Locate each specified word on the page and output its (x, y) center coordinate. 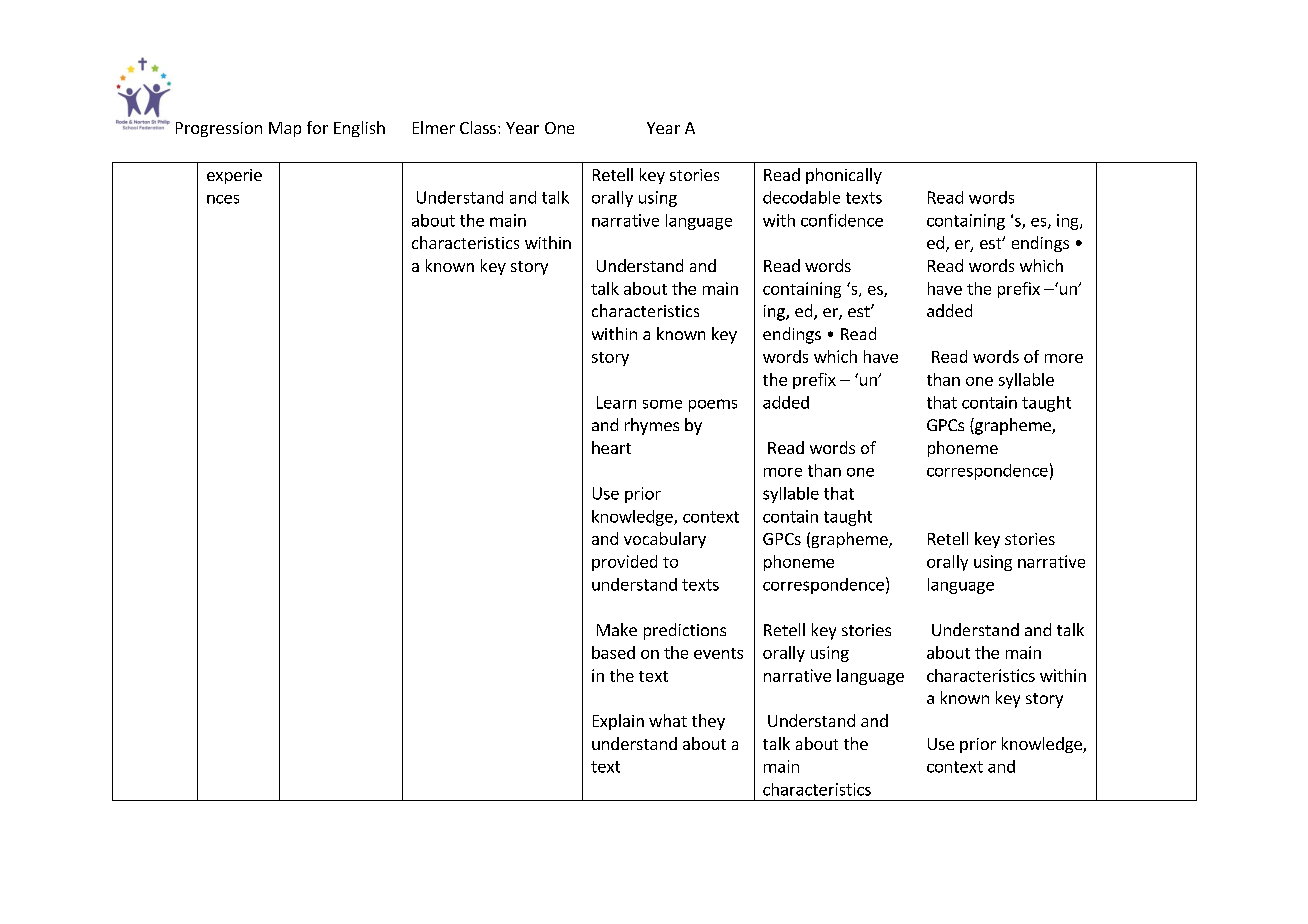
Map (285, 129)
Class (478, 127)
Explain (618, 722)
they (708, 722)
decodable (801, 197)
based (613, 652)
